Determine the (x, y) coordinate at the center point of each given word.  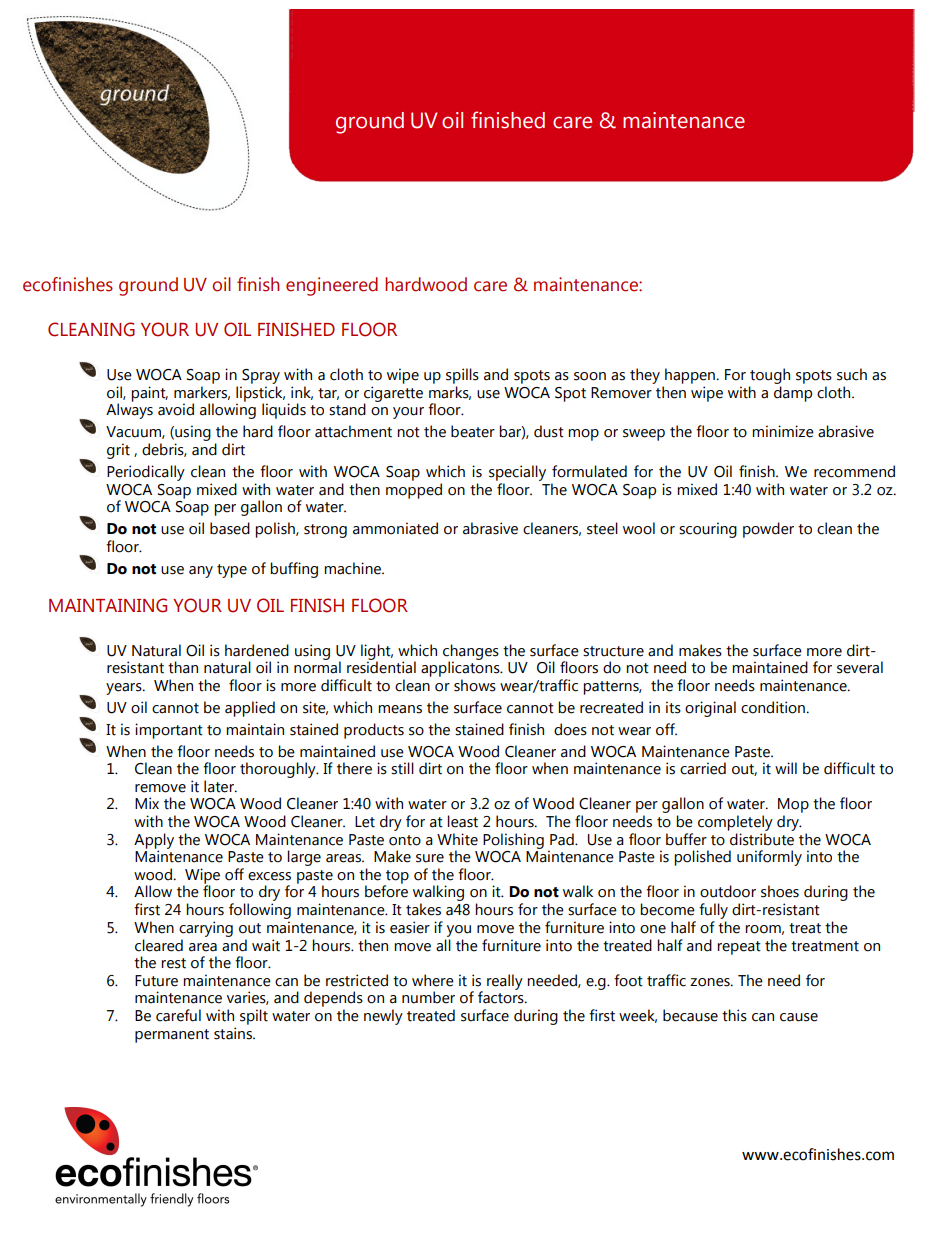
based (230, 528)
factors (502, 996)
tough (770, 376)
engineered (332, 286)
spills (462, 376)
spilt (254, 1017)
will (786, 768)
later (220, 786)
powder (768, 530)
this (734, 1015)
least (462, 821)
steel (602, 528)
